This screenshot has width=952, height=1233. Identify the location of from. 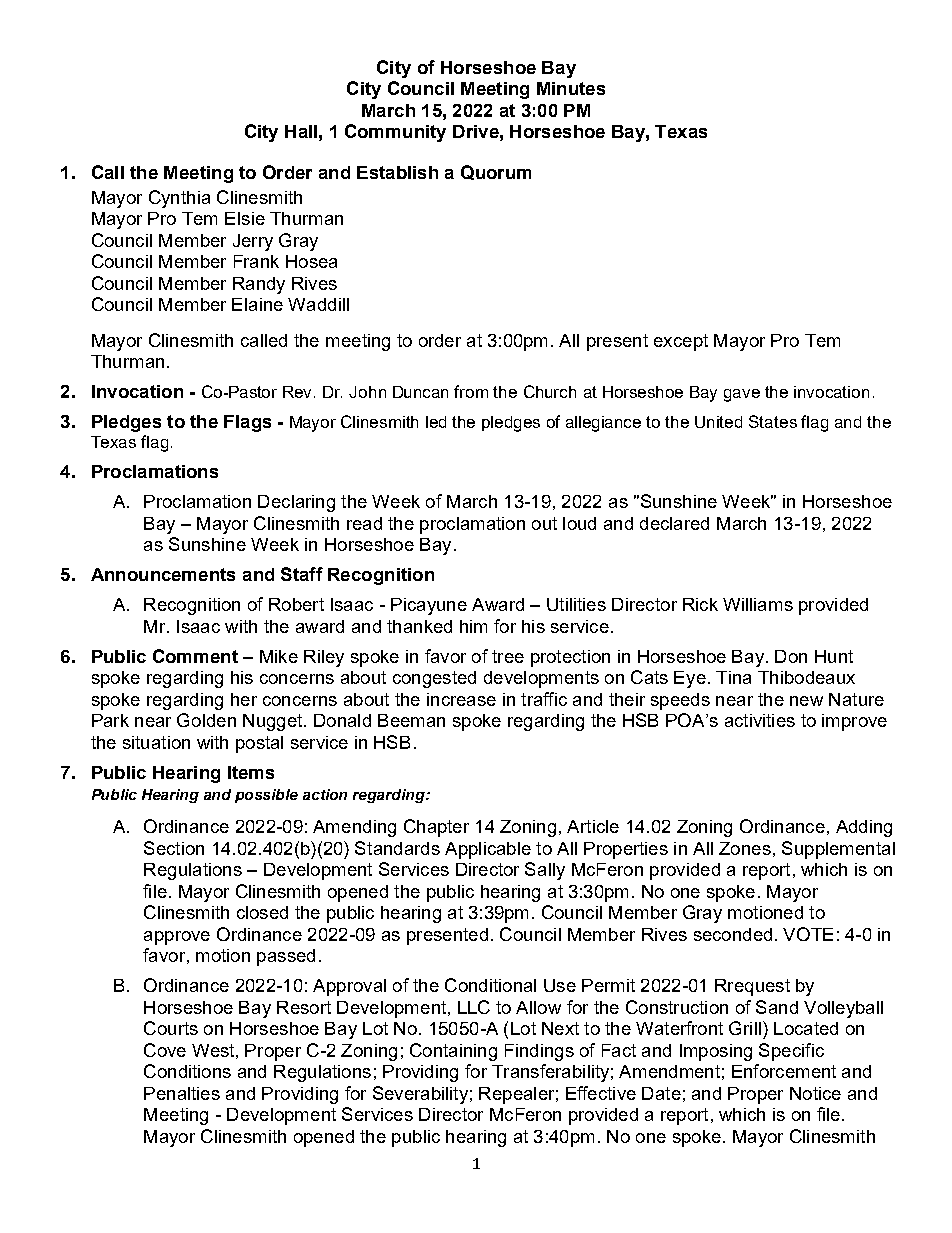
(471, 391).
